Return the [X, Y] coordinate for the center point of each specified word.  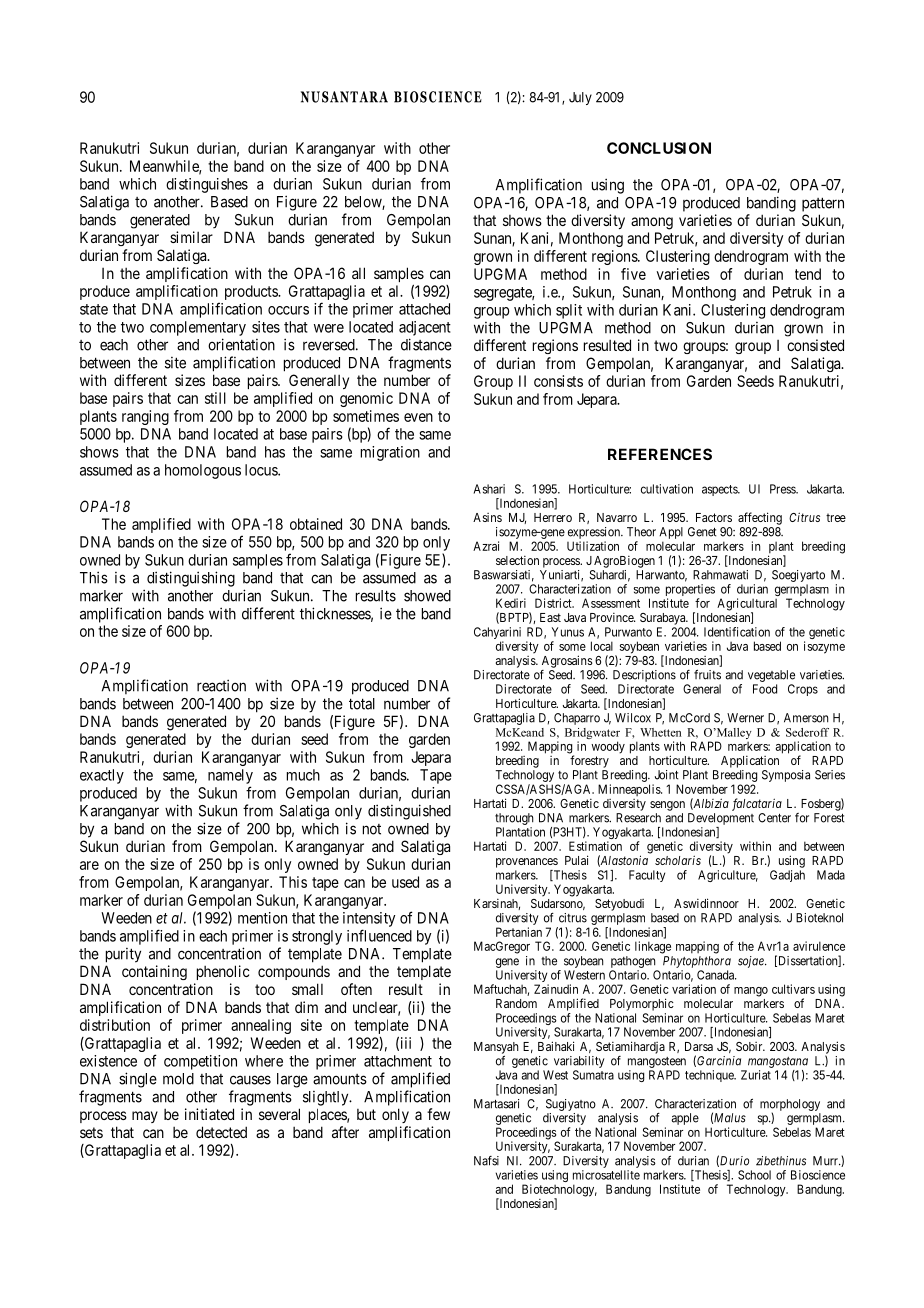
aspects [720, 490]
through [514, 819]
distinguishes [207, 185]
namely [230, 776]
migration [390, 453]
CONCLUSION [659, 148]
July [580, 98]
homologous [203, 471]
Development [721, 819]
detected [221, 1132]
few [438, 1114]
